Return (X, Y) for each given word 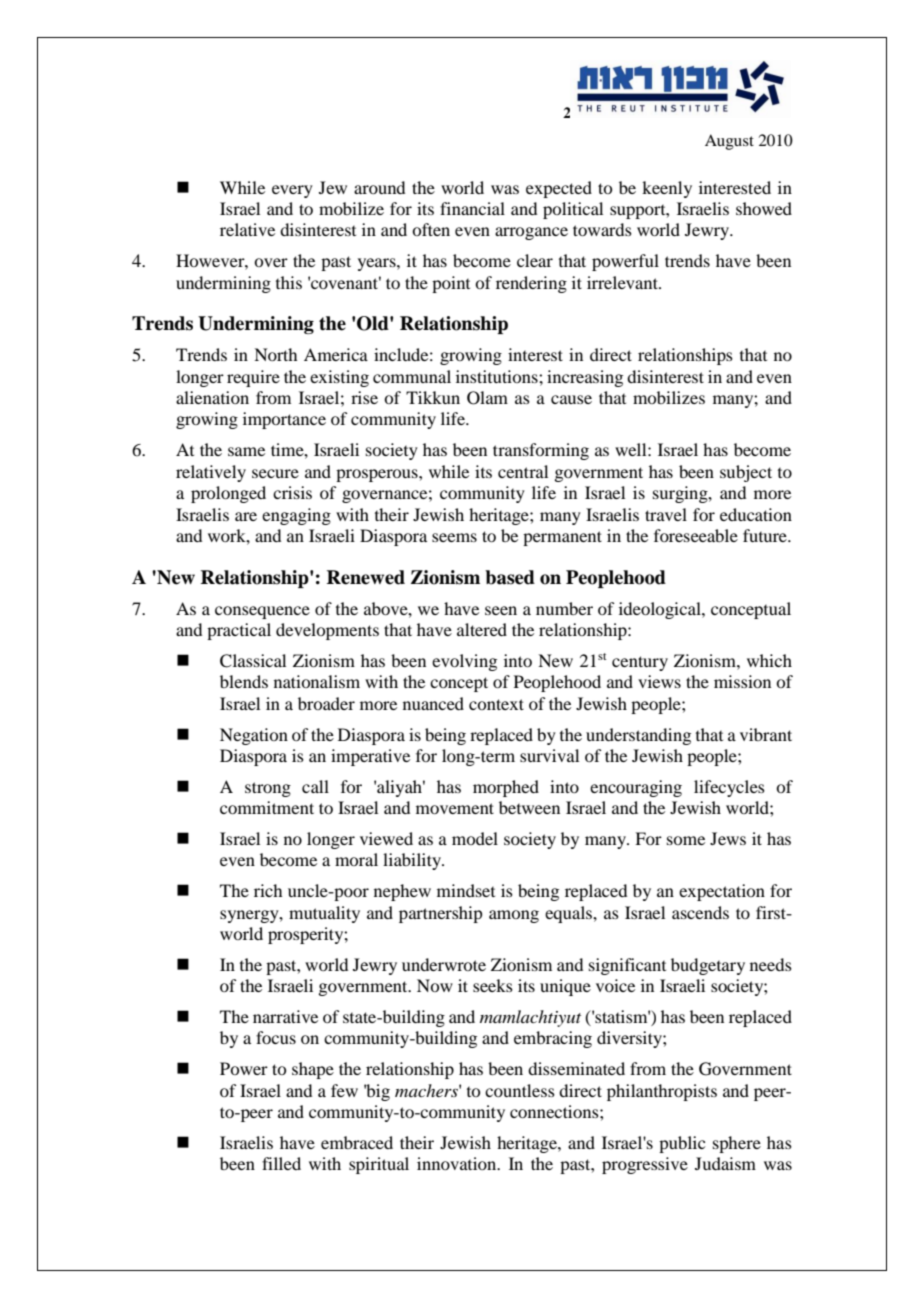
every (292, 191)
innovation (458, 1163)
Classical (253, 661)
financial (472, 208)
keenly (667, 189)
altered (482, 629)
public (682, 1144)
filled (281, 1163)
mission (742, 681)
